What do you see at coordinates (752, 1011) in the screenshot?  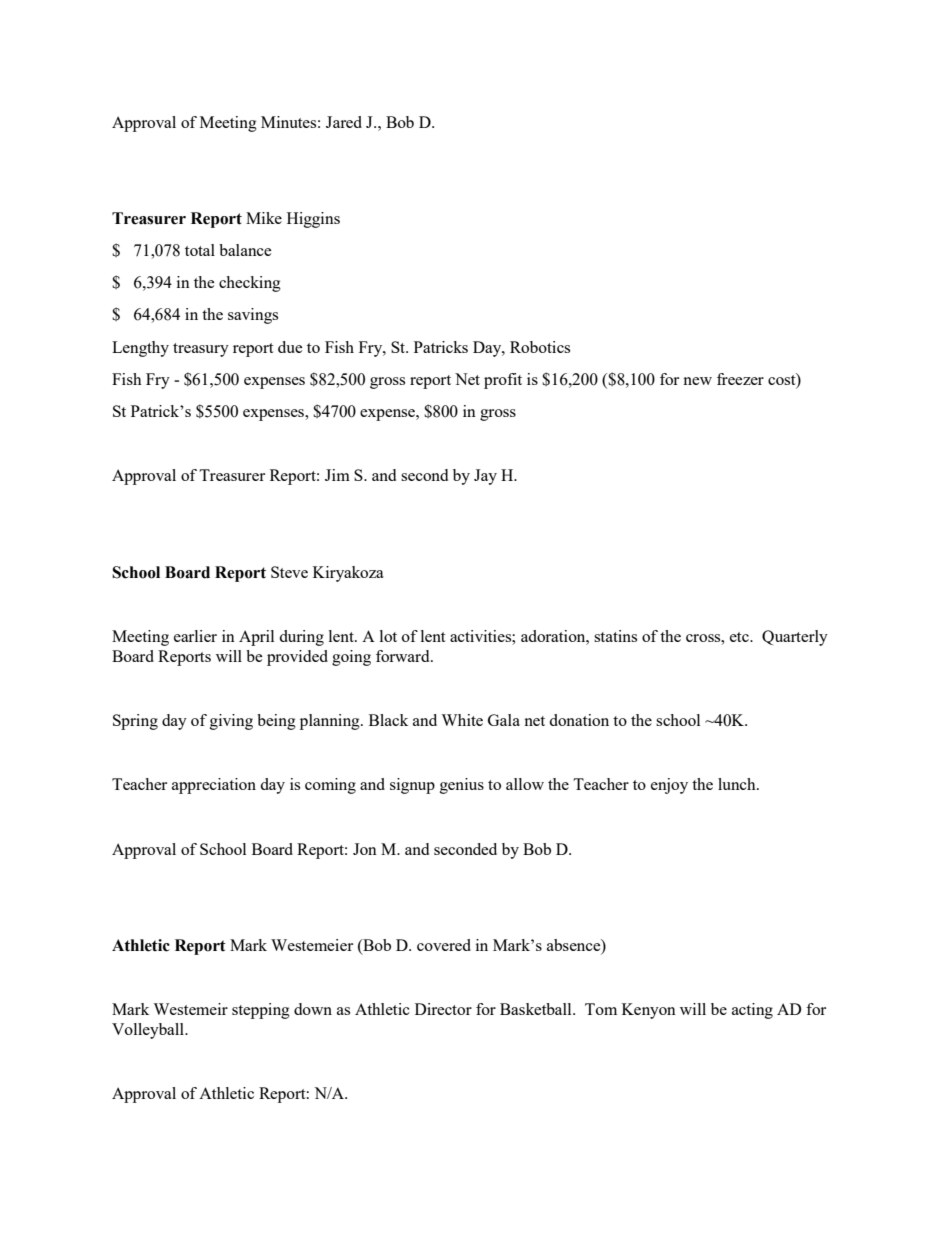 I see `acting` at bounding box center [752, 1011].
